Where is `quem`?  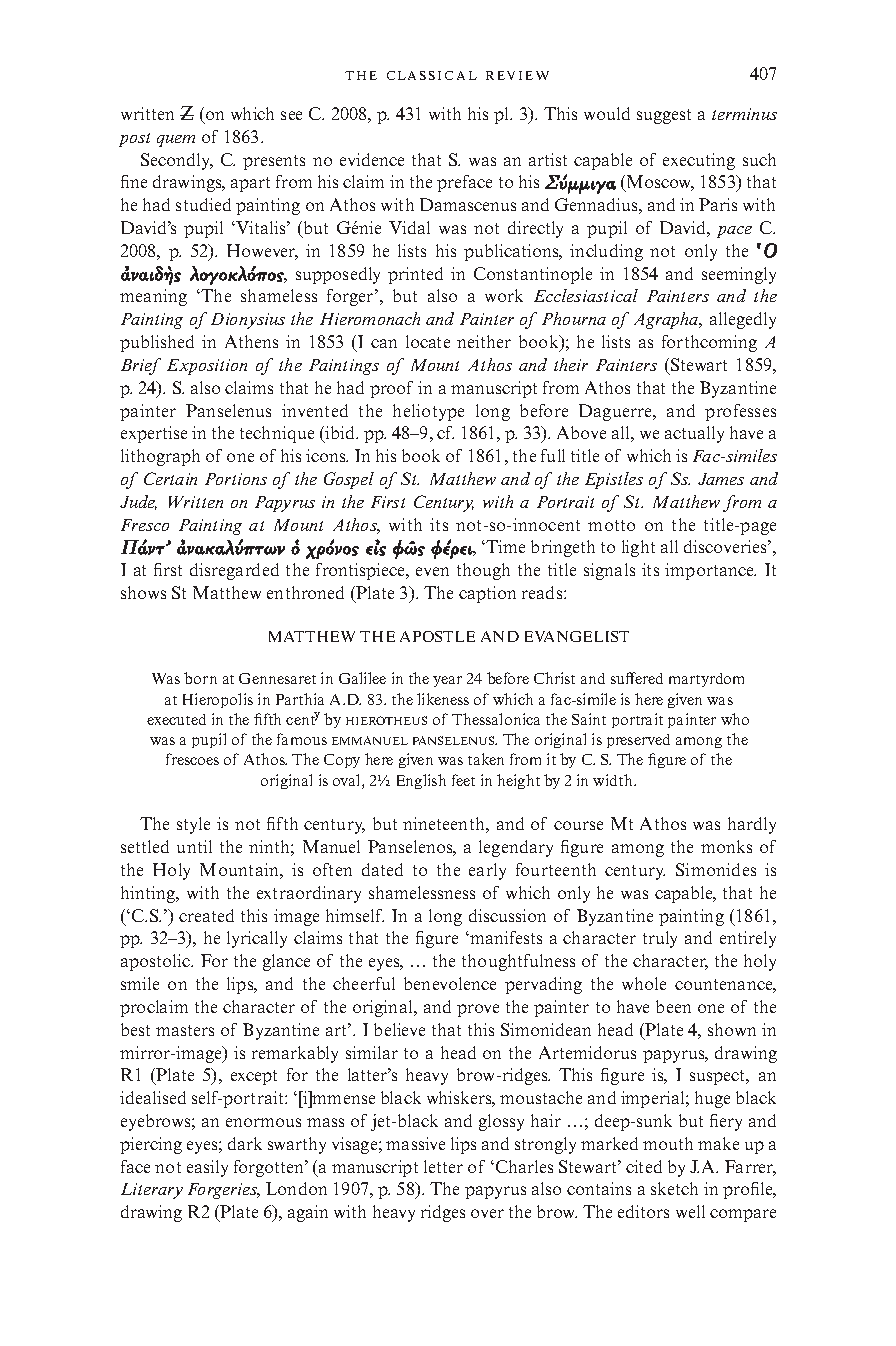 quem is located at coordinates (176, 141).
